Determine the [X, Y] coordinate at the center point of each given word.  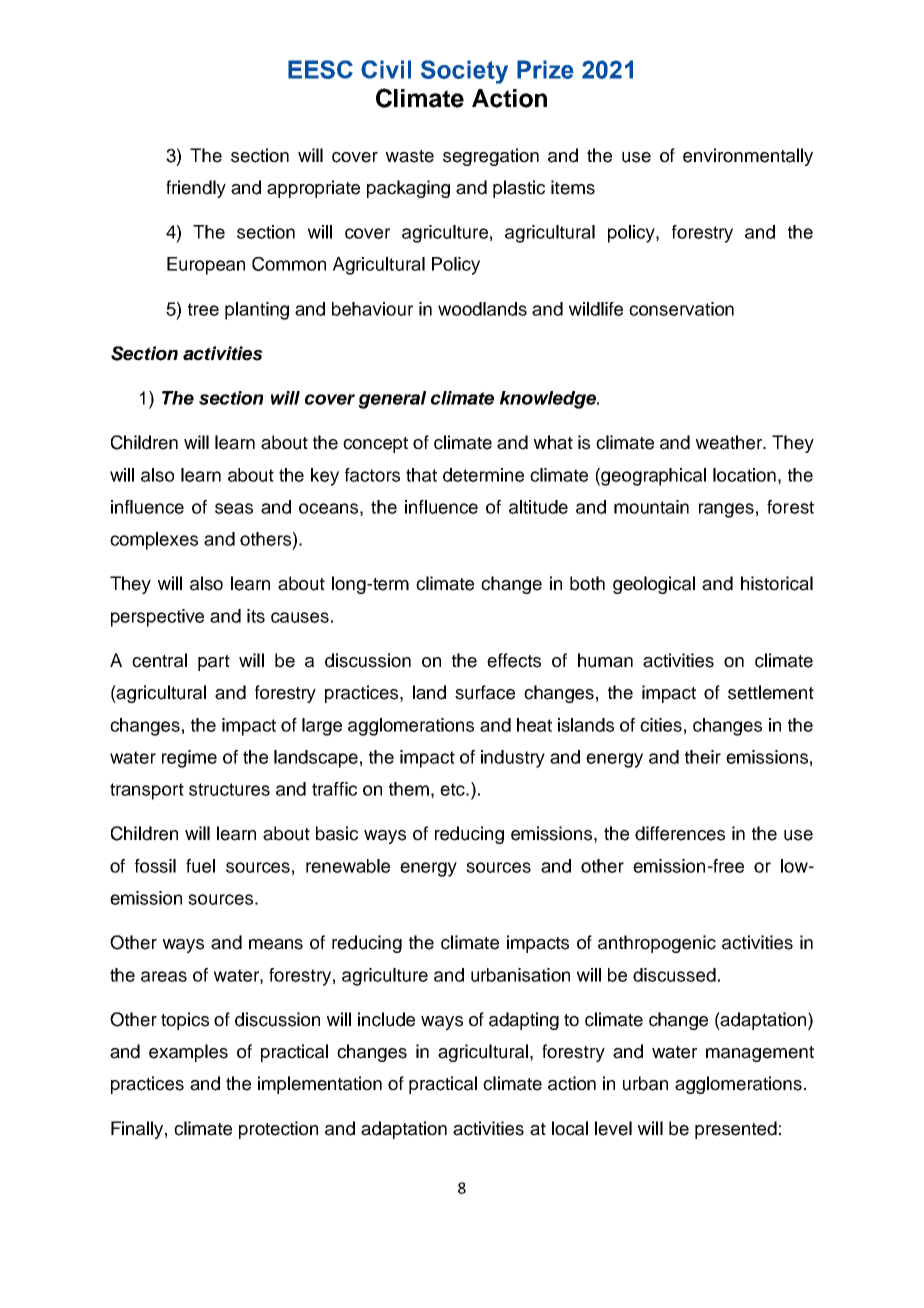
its [256, 616]
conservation [681, 309]
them [409, 789]
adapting [524, 1021]
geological [654, 585]
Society [464, 72]
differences [680, 833]
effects [514, 660]
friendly [196, 189]
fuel [200, 866]
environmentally [748, 157]
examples [188, 1053]
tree [203, 309]
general [392, 400]
